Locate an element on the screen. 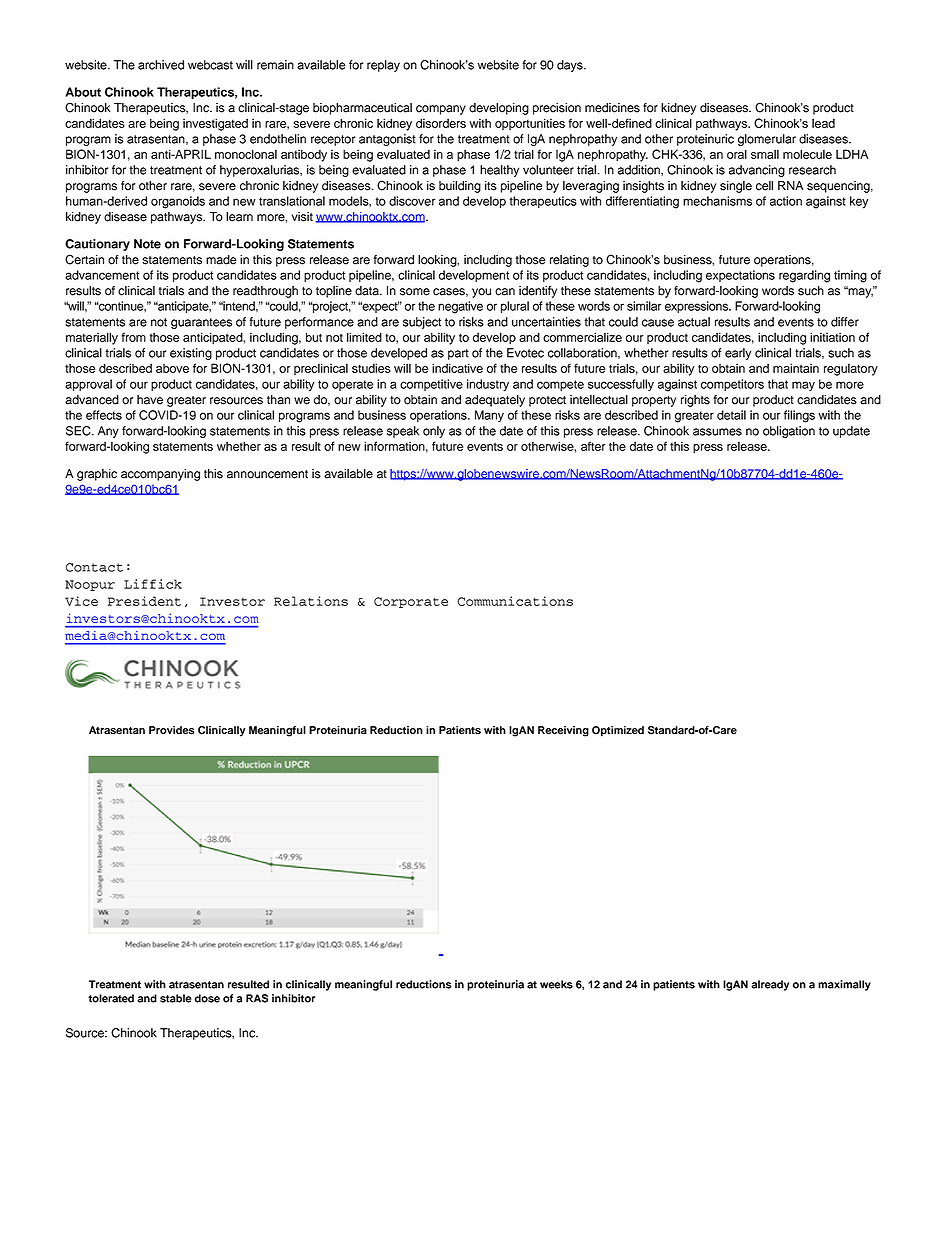 The image size is (952, 1233). above is located at coordinates (172, 368).
